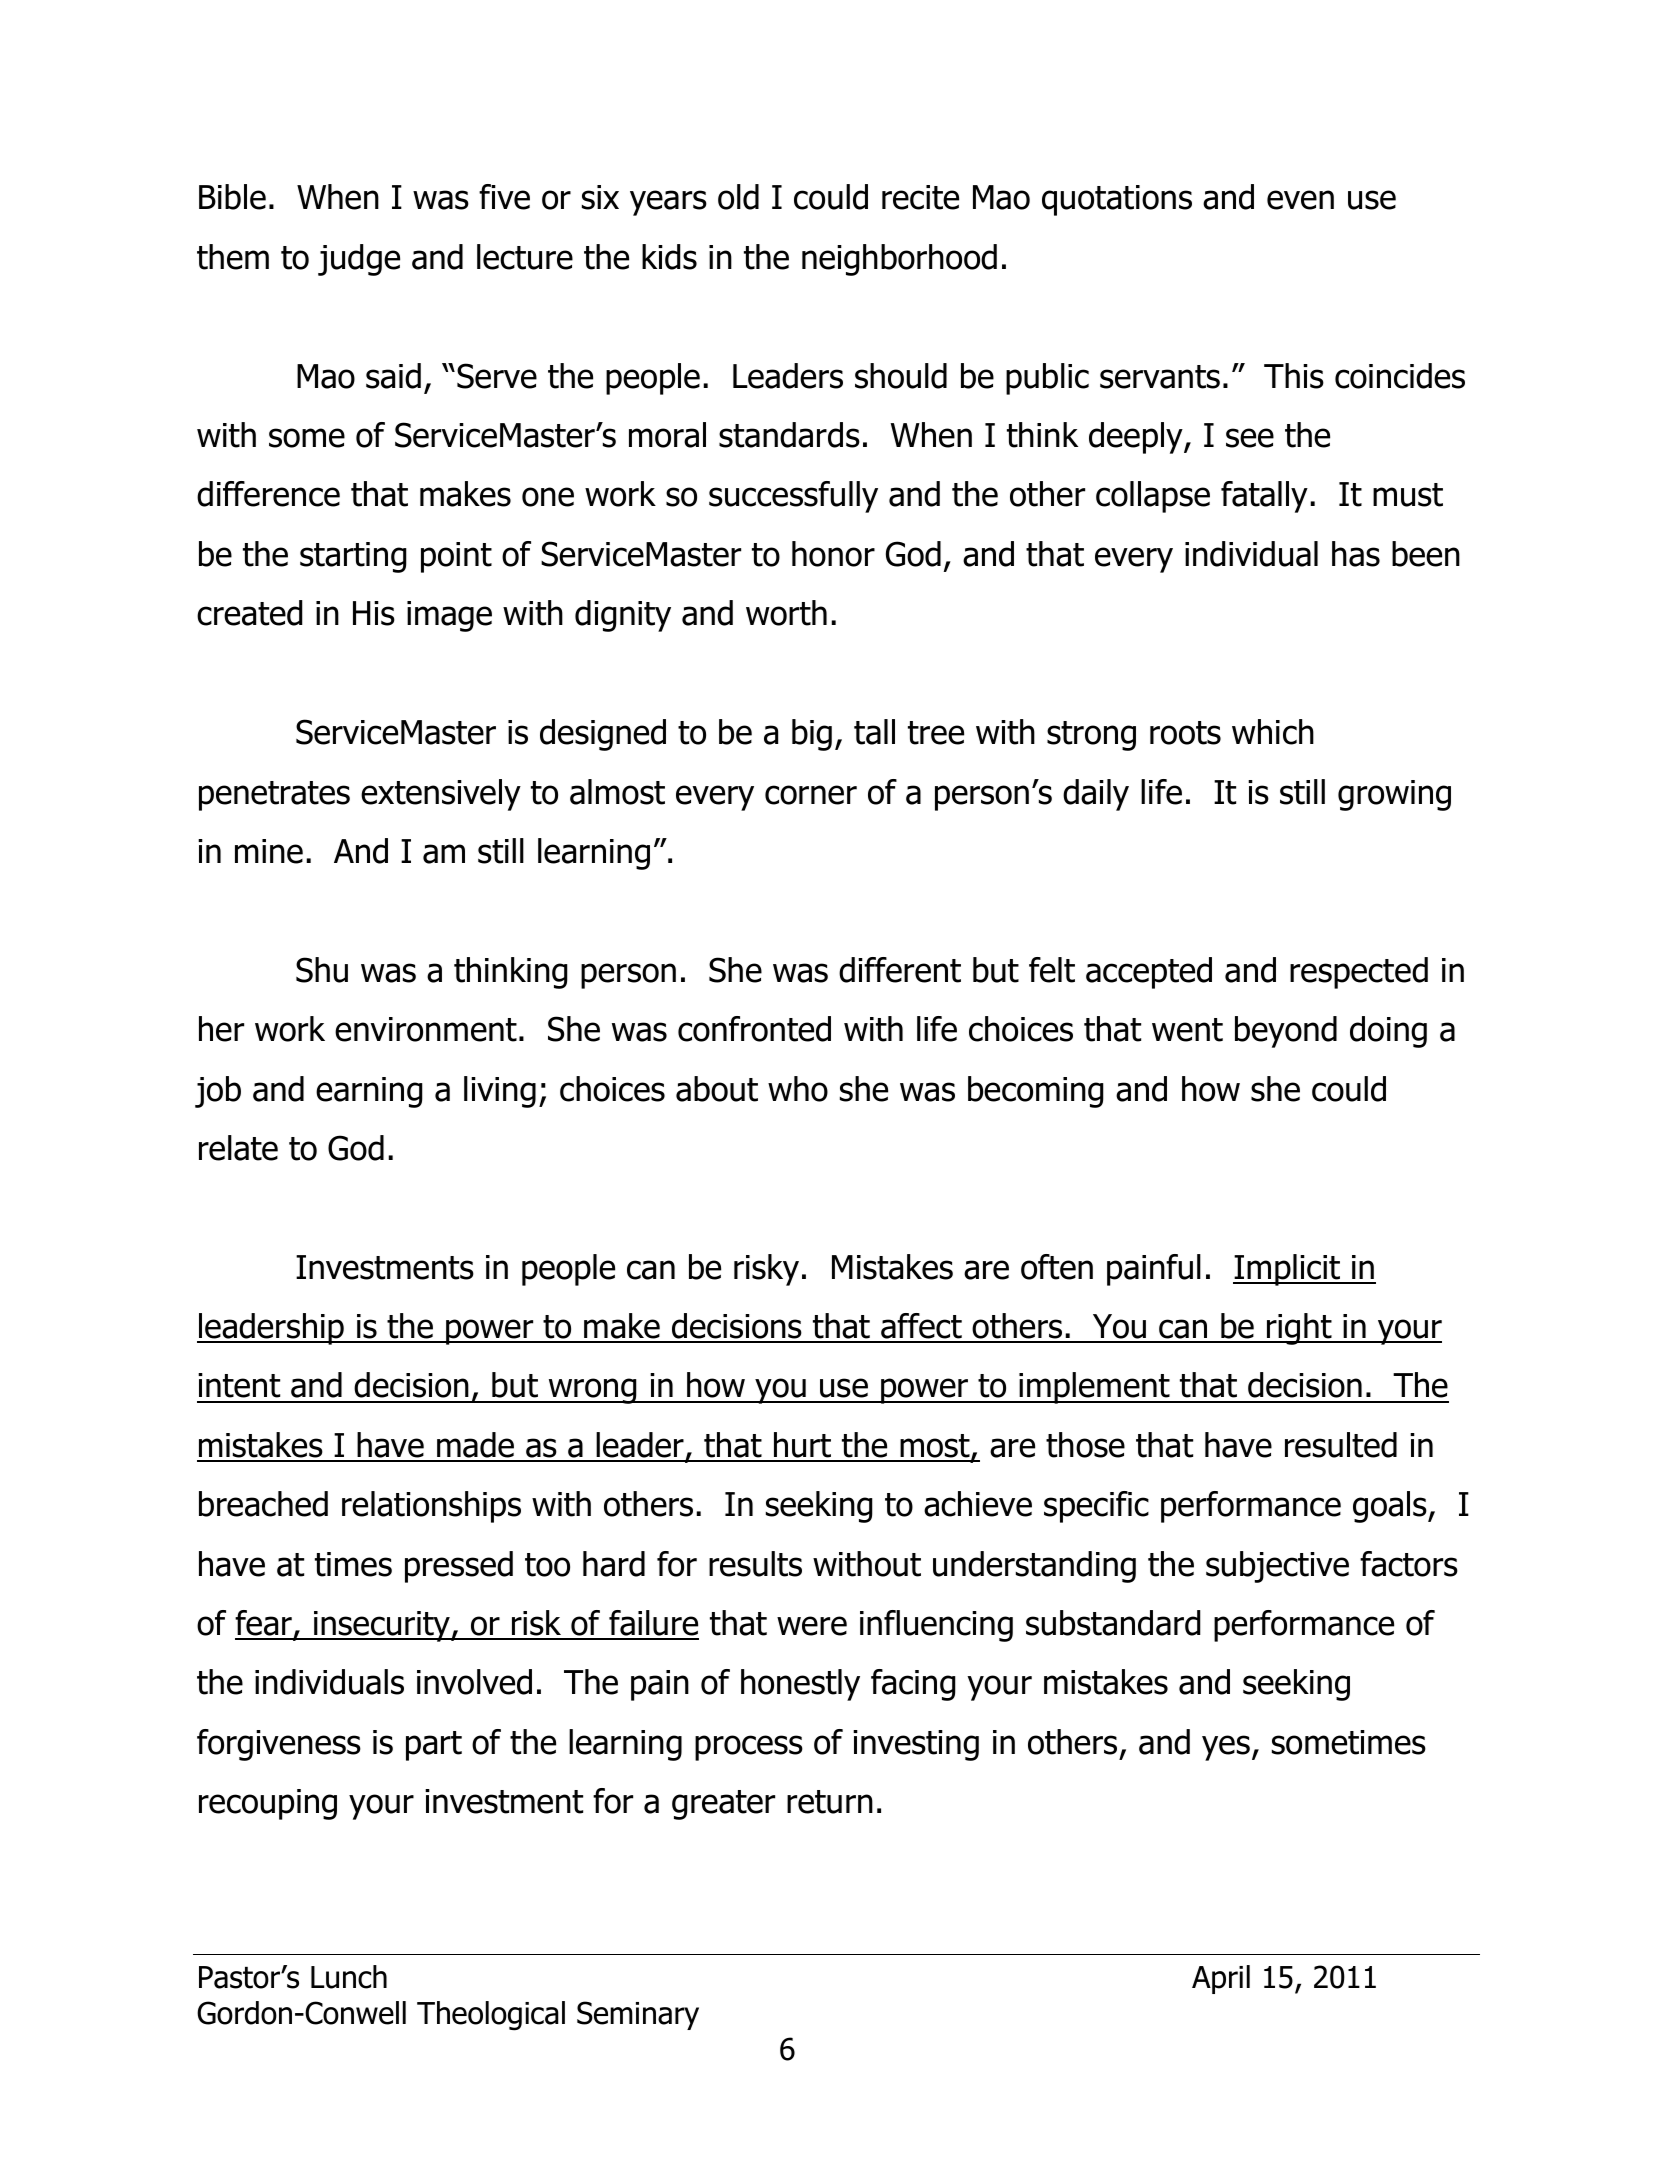 This screenshot has height=2165, width=1673. Describe the element at coordinates (349, 1977) in the screenshot. I see `Lunch` at that location.
